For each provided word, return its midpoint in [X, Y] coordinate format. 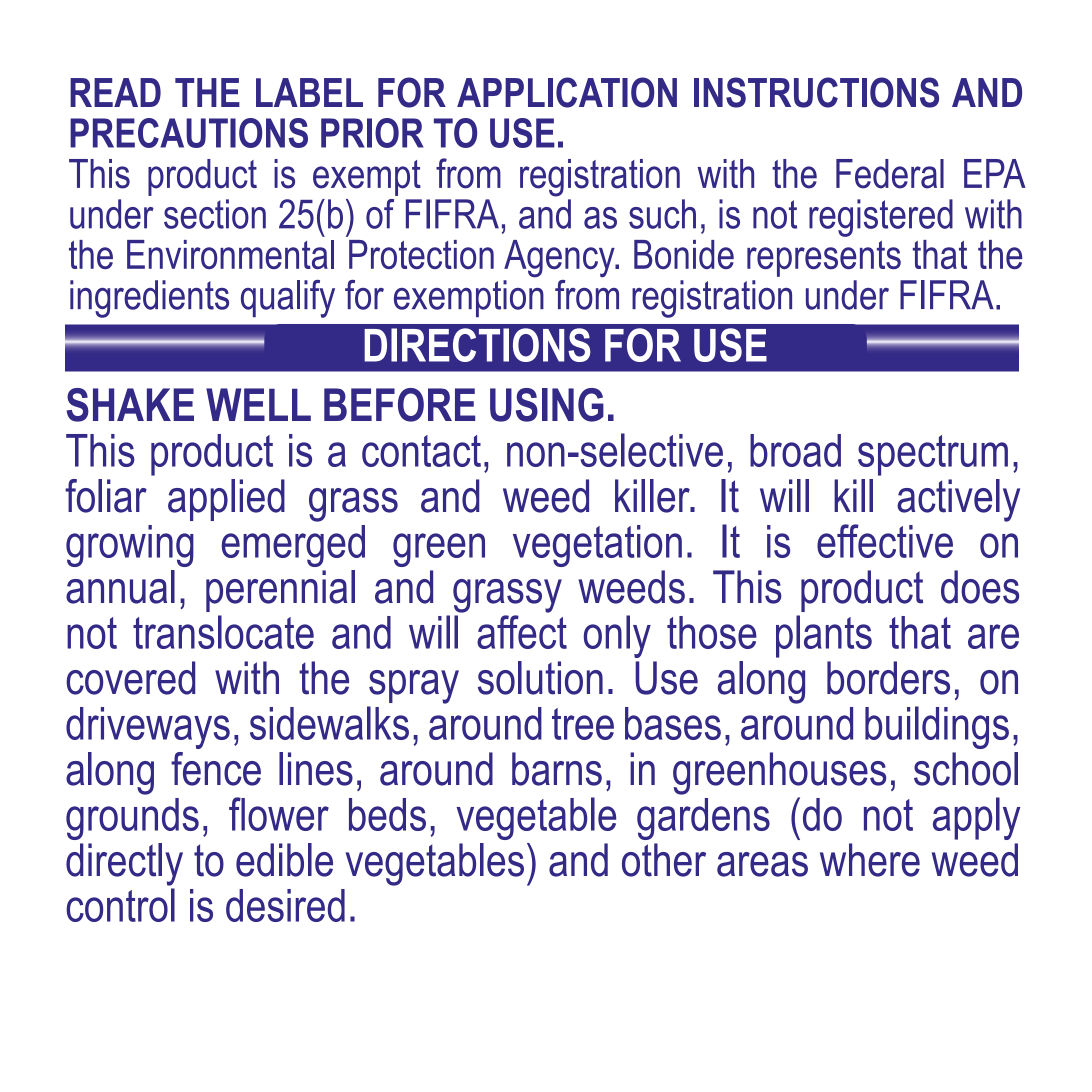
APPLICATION [567, 92]
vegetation [597, 546]
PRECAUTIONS [189, 133]
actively [958, 500]
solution [540, 678]
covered [130, 678]
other [664, 860]
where [870, 860]
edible [284, 860]
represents [824, 259]
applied [226, 500]
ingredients [149, 299]
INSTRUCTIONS [816, 92]
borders [888, 678]
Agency [560, 259]
